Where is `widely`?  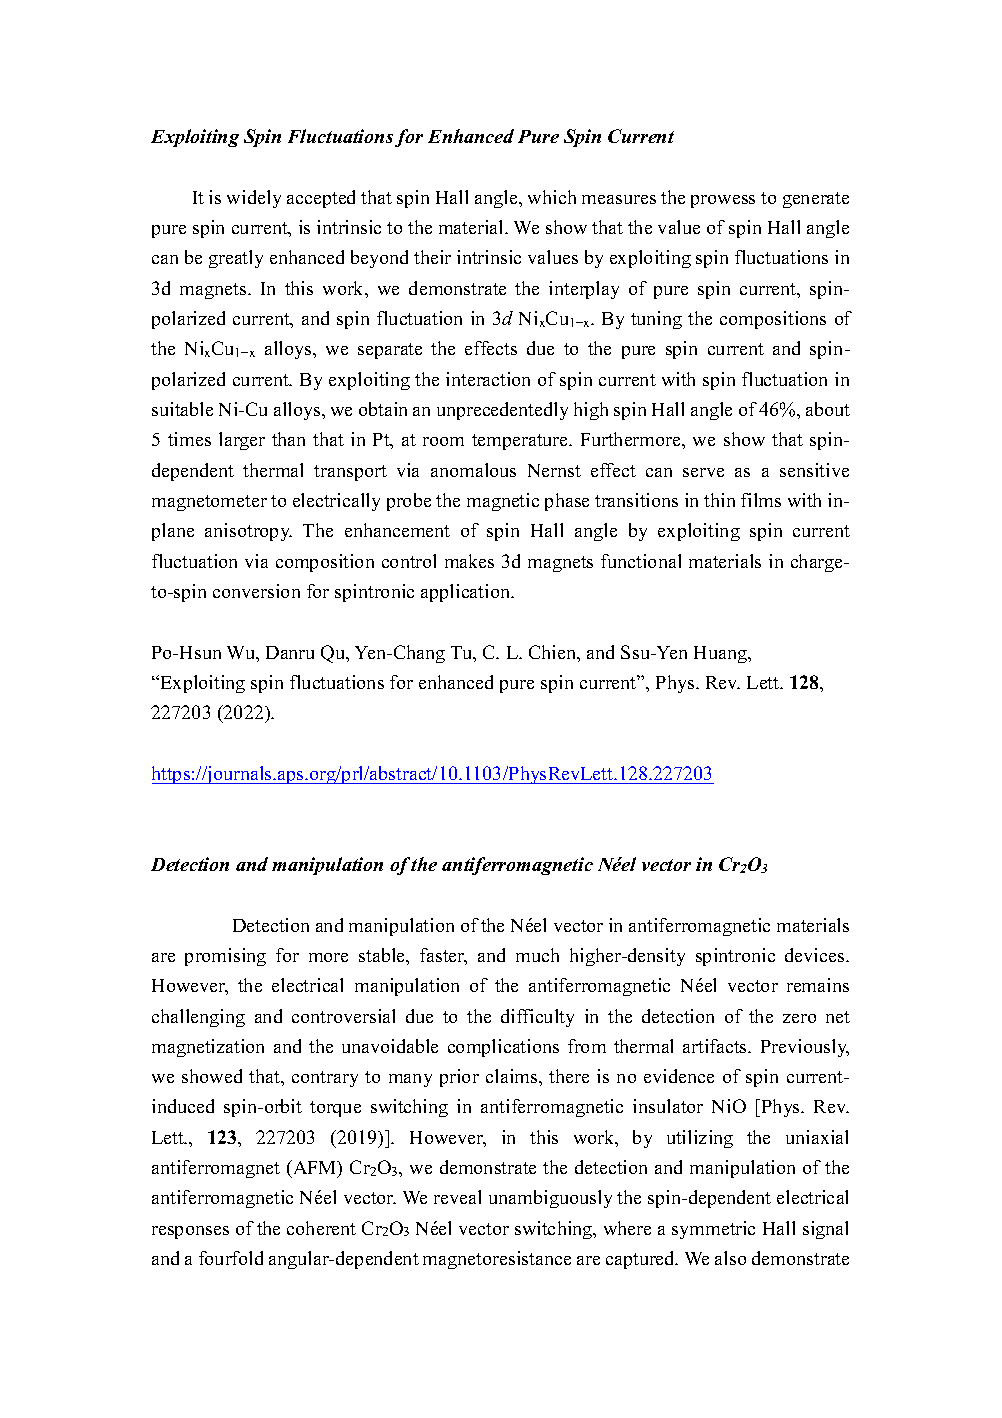
widely is located at coordinates (254, 199).
